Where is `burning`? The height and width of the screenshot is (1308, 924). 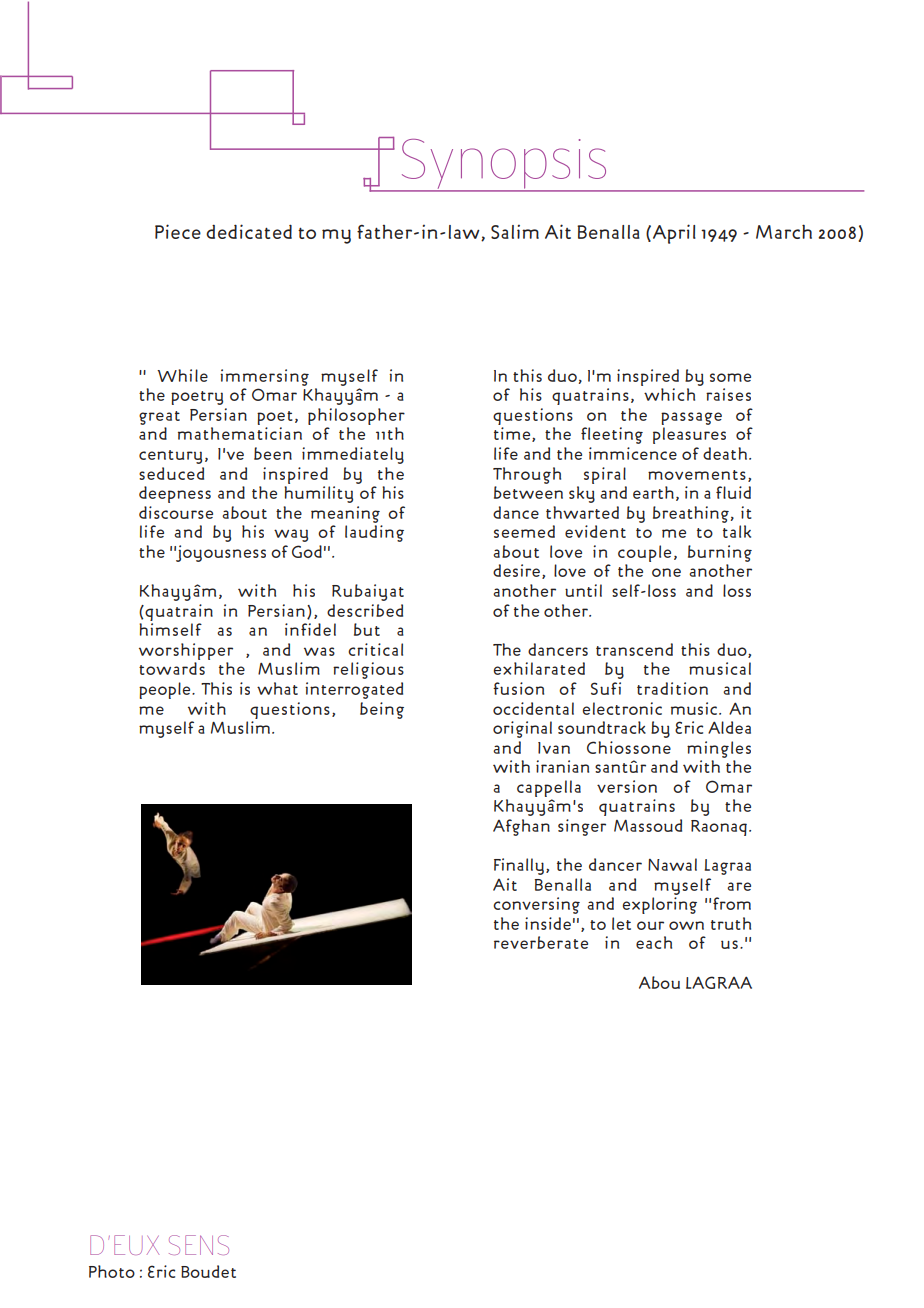 burning is located at coordinates (720, 553).
